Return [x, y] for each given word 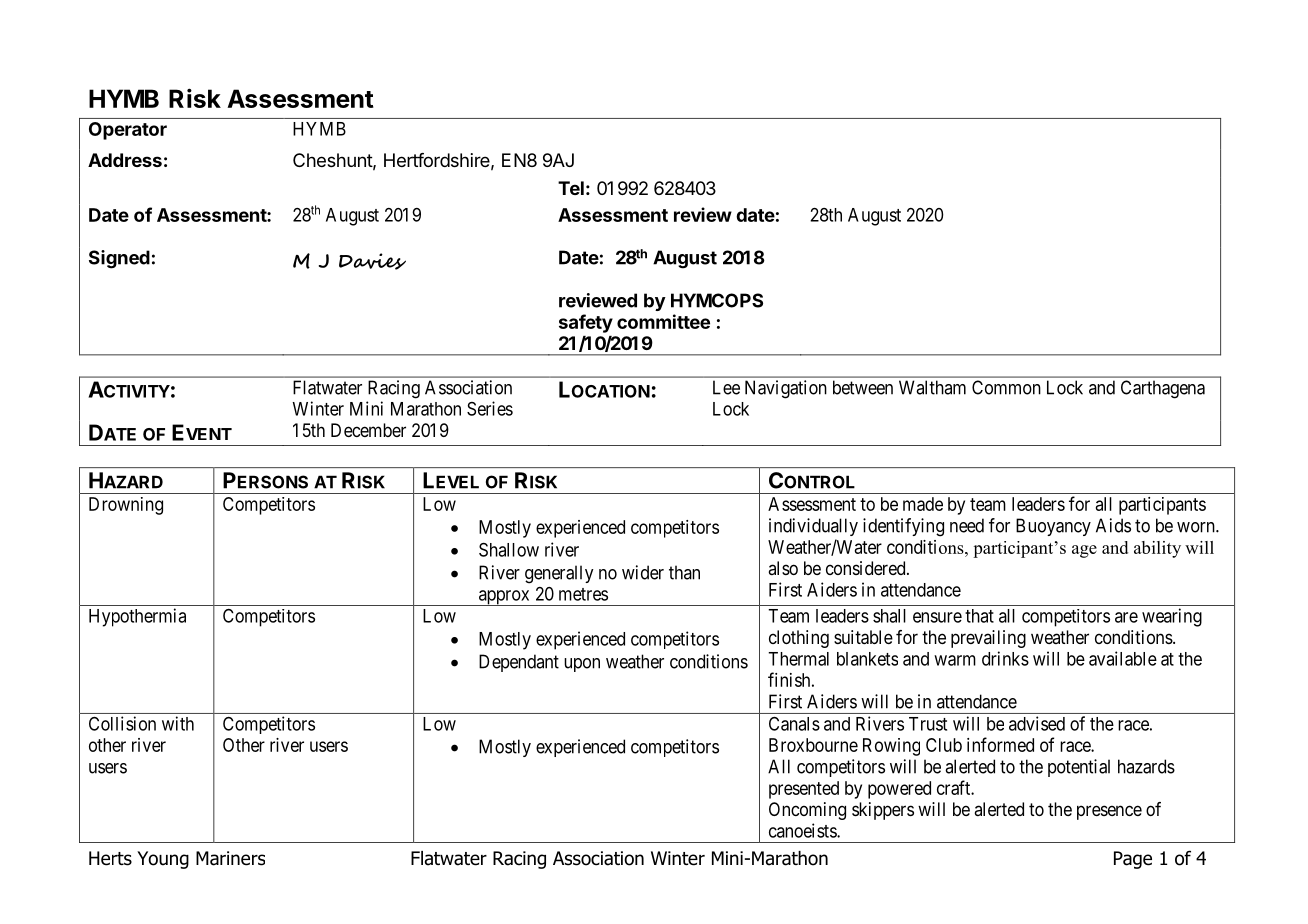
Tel [571, 188]
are [1126, 617]
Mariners [230, 858]
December [368, 430]
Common [1006, 387]
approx [504, 598]
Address [125, 160]
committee [663, 321]
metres [583, 594]
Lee [726, 387]
